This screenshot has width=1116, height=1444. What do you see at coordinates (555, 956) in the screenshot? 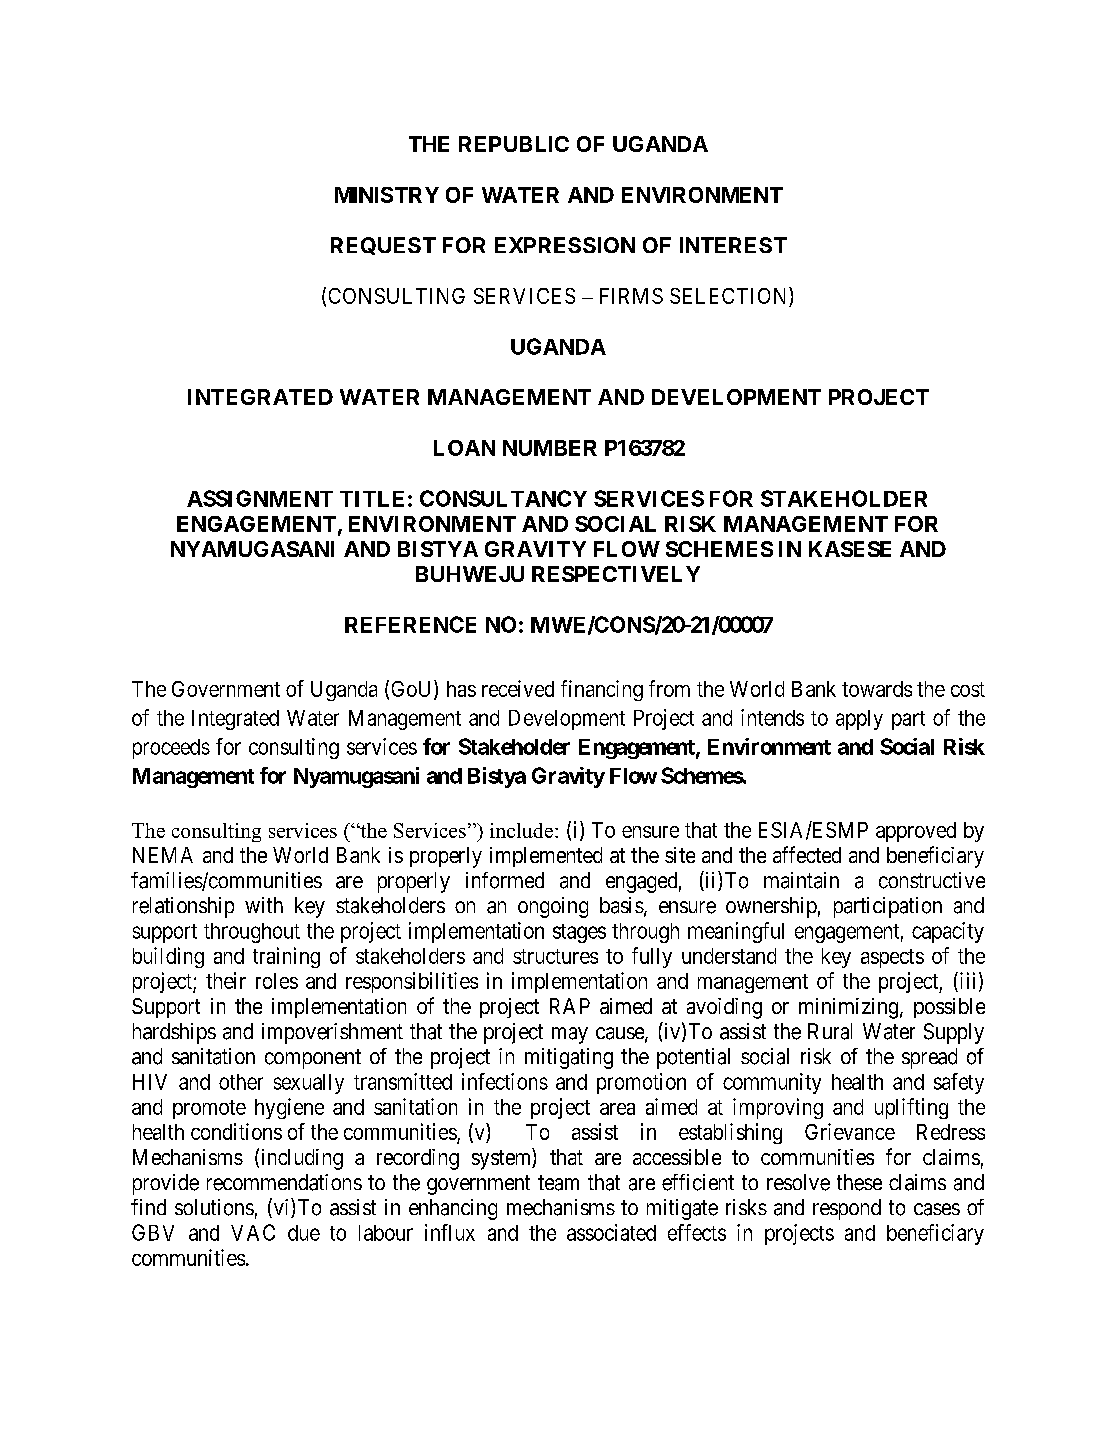
I see `structures` at bounding box center [555, 956].
